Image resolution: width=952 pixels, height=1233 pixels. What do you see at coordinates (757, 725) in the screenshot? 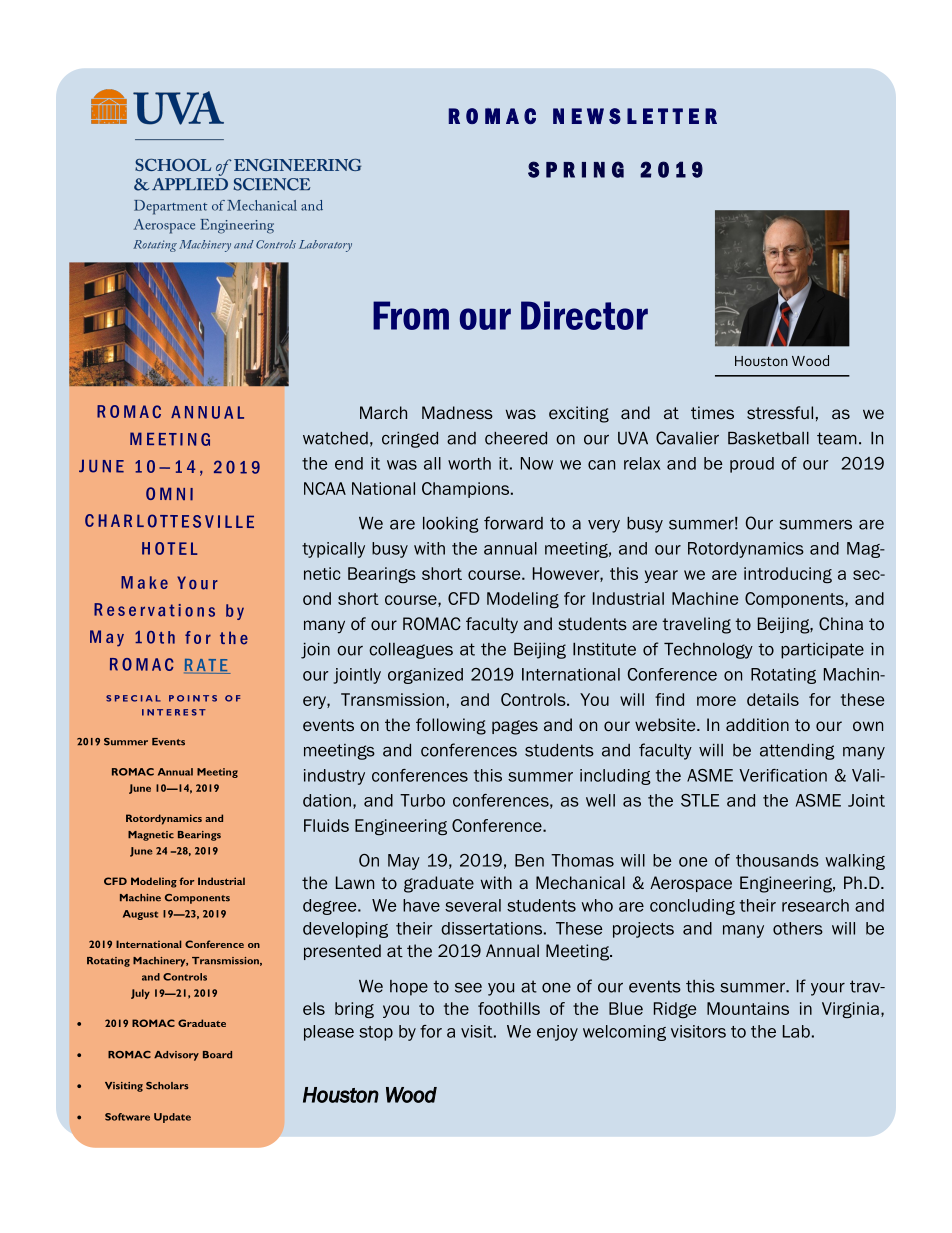
I see `addition` at bounding box center [757, 725].
